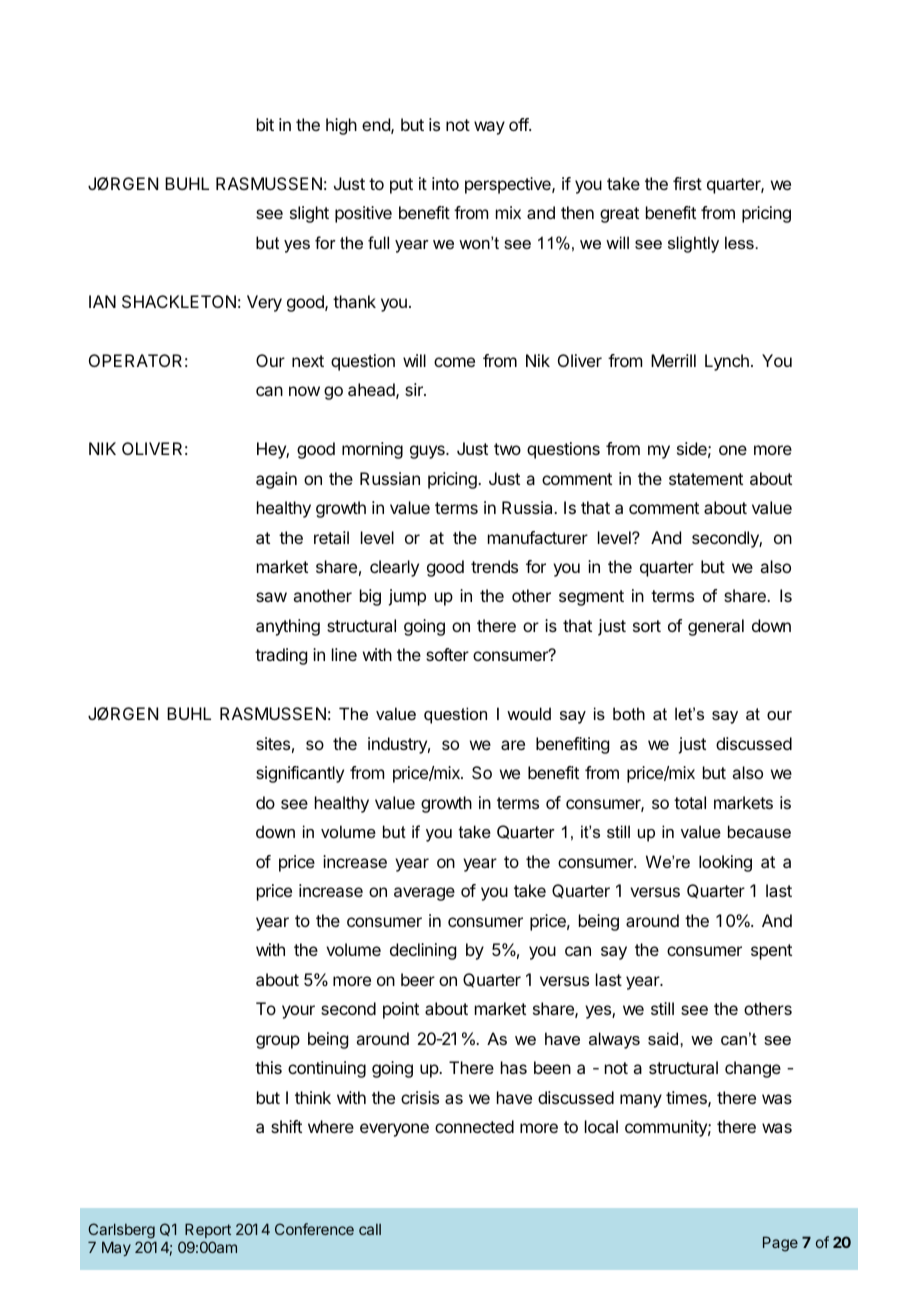 Image resolution: width=924 pixels, height=1308 pixels. What do you see at coordinates (370, 1229) in the screenshot?
I see `call` at bounding box center [370, 1229].
